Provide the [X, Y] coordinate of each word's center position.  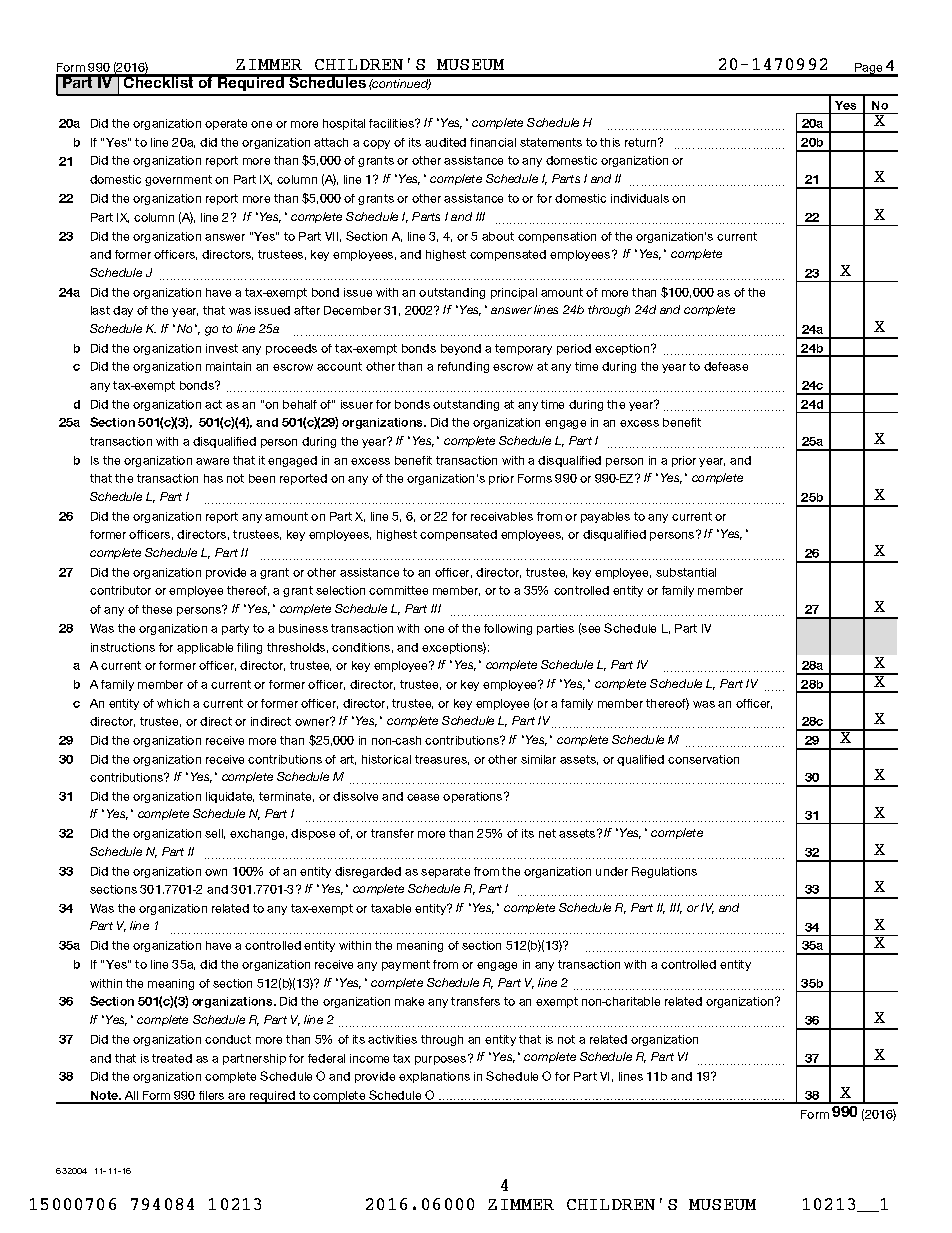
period [574, 349]
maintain [228, 366]
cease [423, 797]
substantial [686, 572]
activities [392, 1039]
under [612, 871]
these [157, 609]
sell [215, 834]
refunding [463, 367]
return [642, 142]
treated [172, 1058]
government [178, 180]
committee [398, 590]
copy [376, 144]
